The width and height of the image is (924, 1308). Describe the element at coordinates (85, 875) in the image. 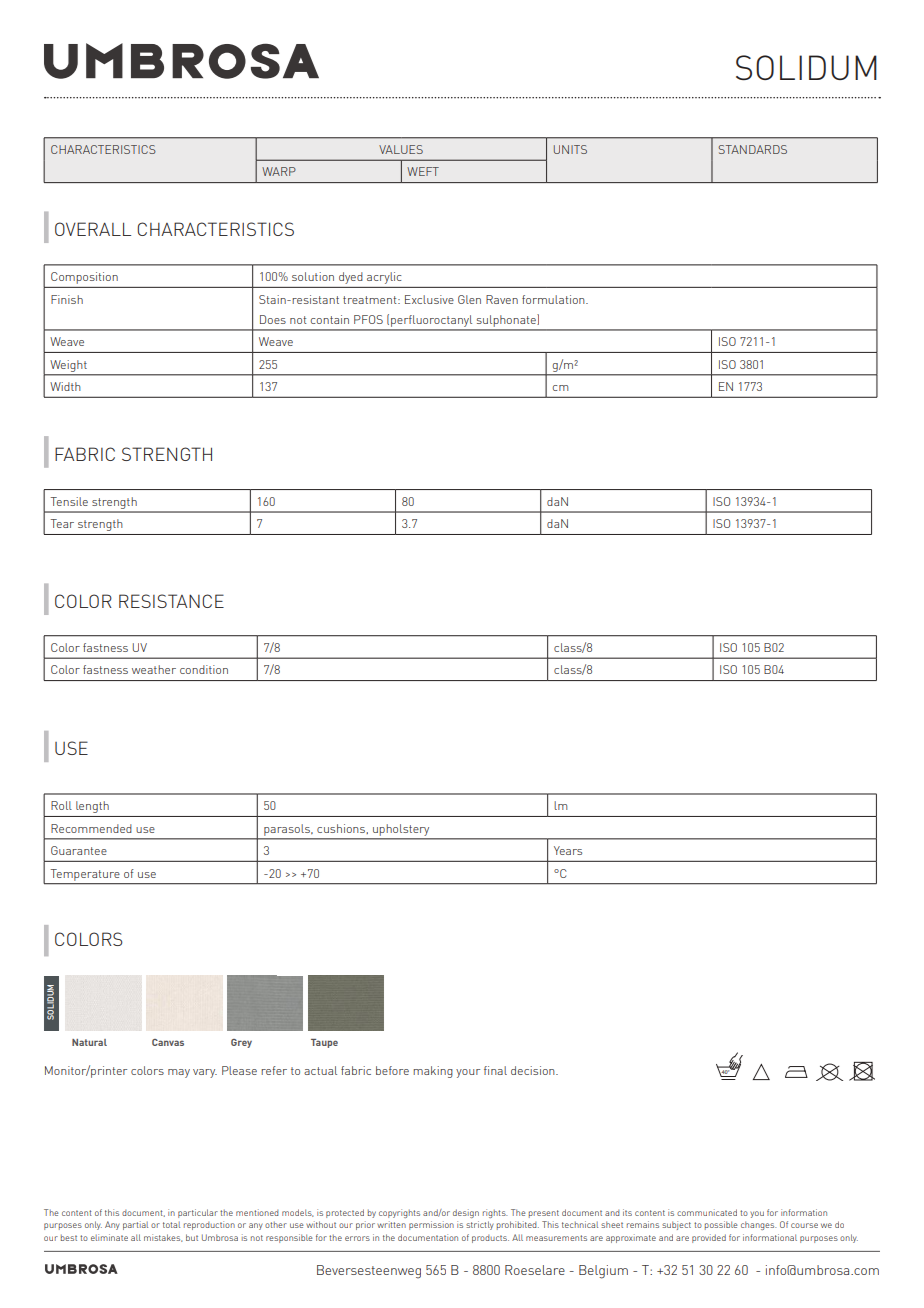

I see `Temperature` at that location.
